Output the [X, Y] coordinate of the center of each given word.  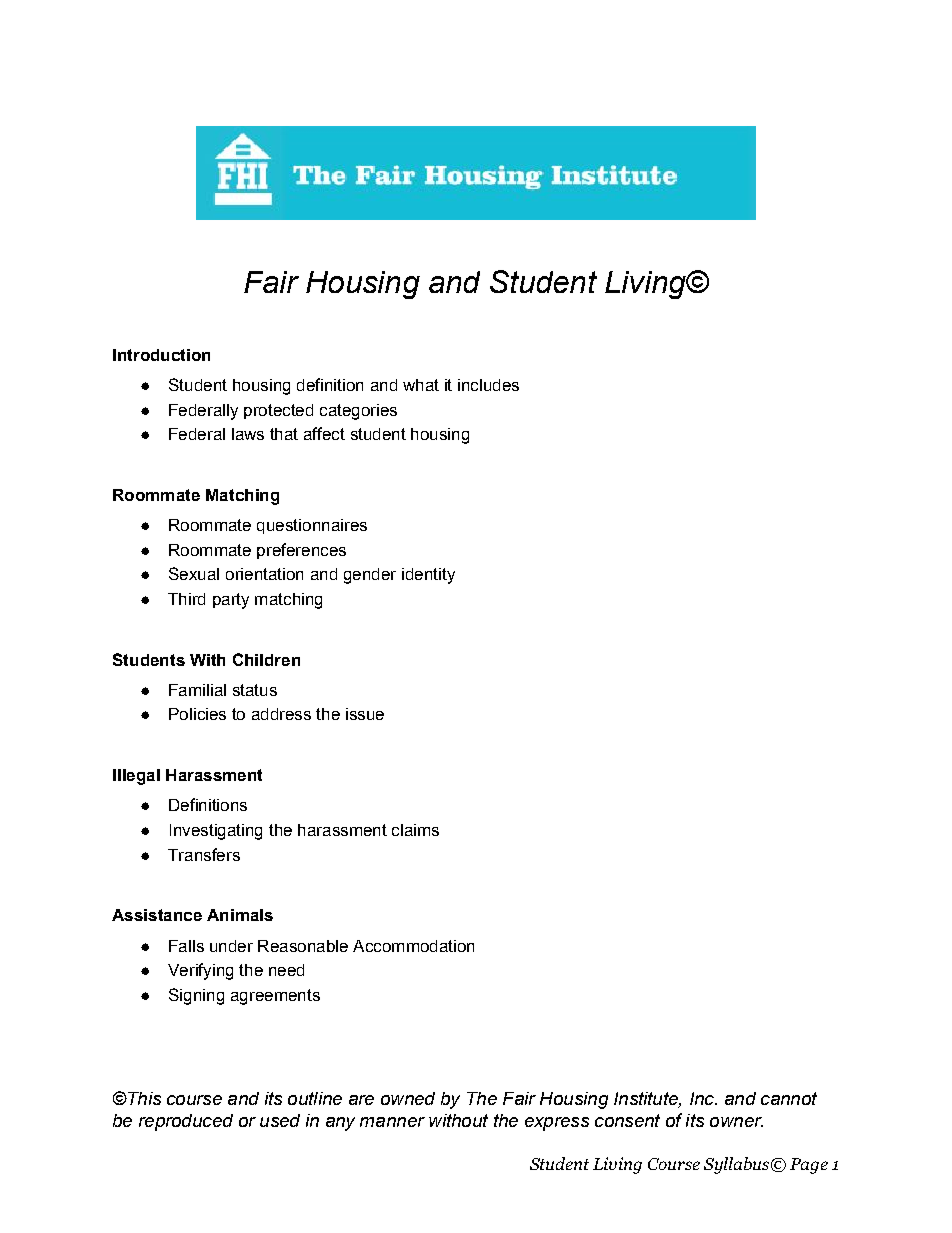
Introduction [161, 355]
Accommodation [413, 946]
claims [415, 830]
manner [392, 1122]
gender [370, 576]
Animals [240, 915]
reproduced [186, 1122]
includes [488, 385]
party [231, 601]
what [421, 385]
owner [736, 1122]
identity [428, 576]
